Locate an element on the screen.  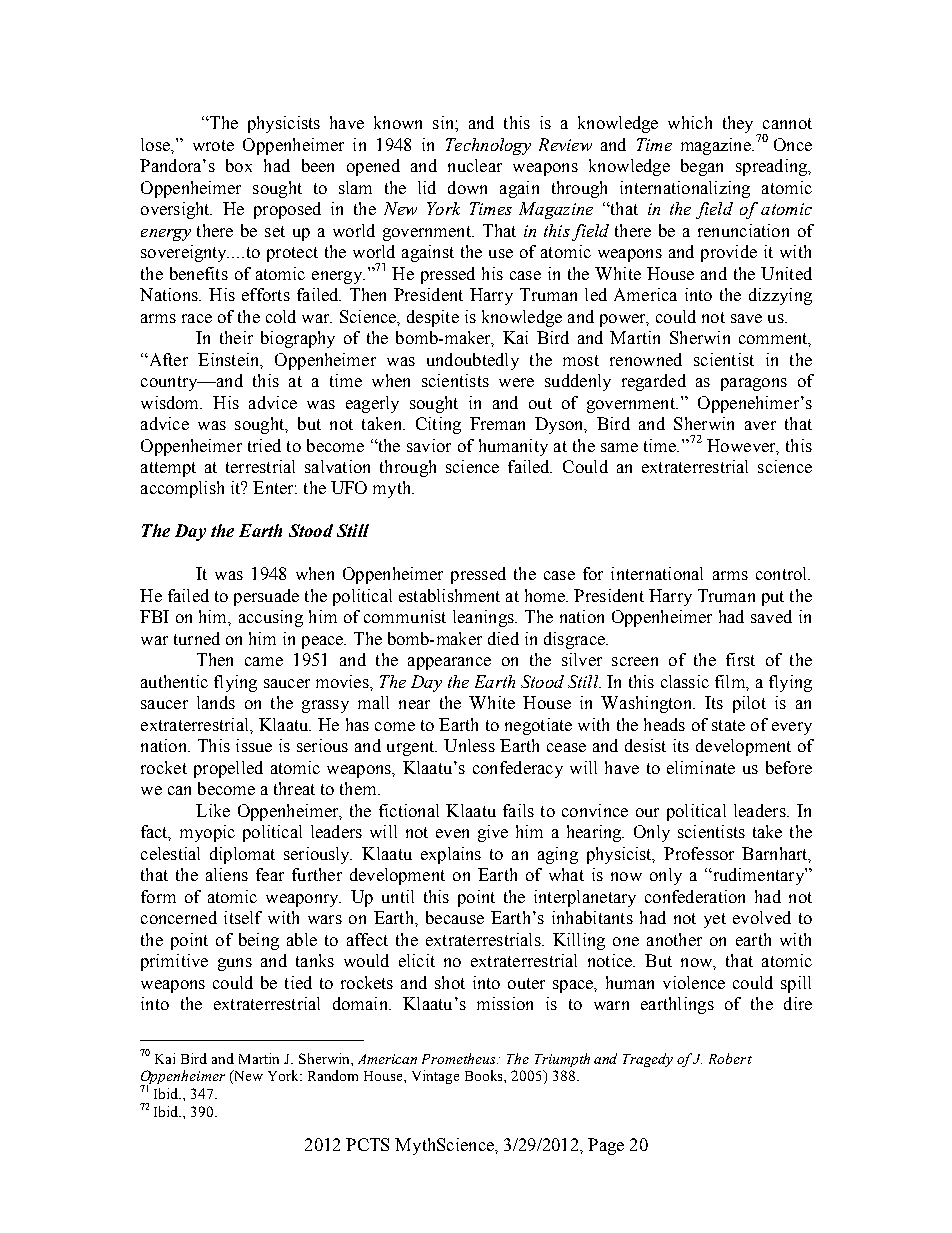
Vintage is located at coordinates (435, 1077).
